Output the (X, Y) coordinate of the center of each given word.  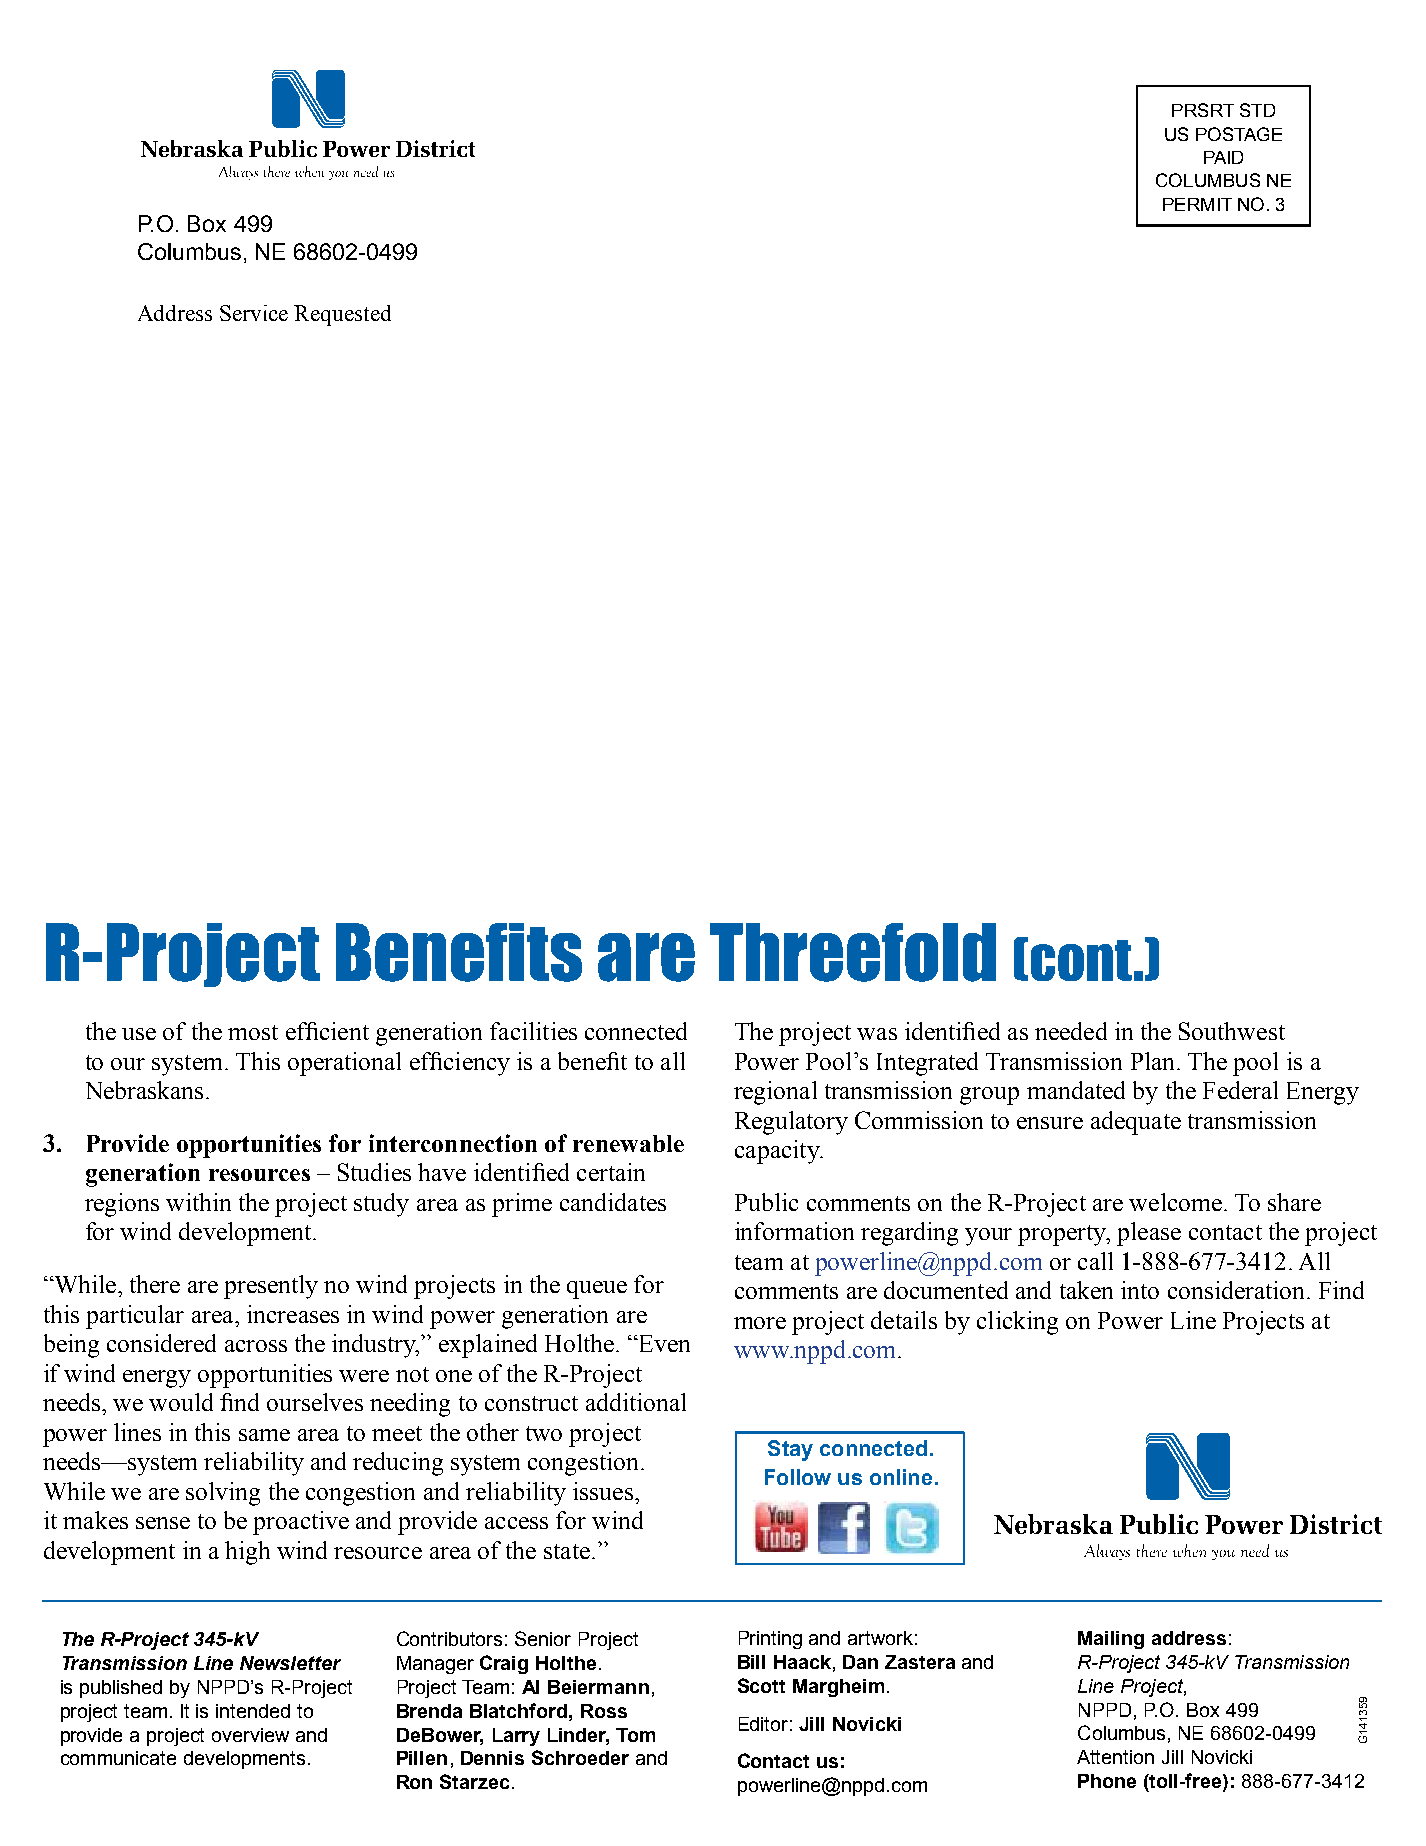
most (253, 1032)
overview (250, 1735)
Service (254, 313)
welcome (1175, 1202)
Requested (342, 315)
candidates (613, 1202)
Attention (1115, 1757)
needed (1071, 1031)
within (198, 1202)
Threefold (853, 952)
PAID (1223, 157)
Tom (635, 1735)
